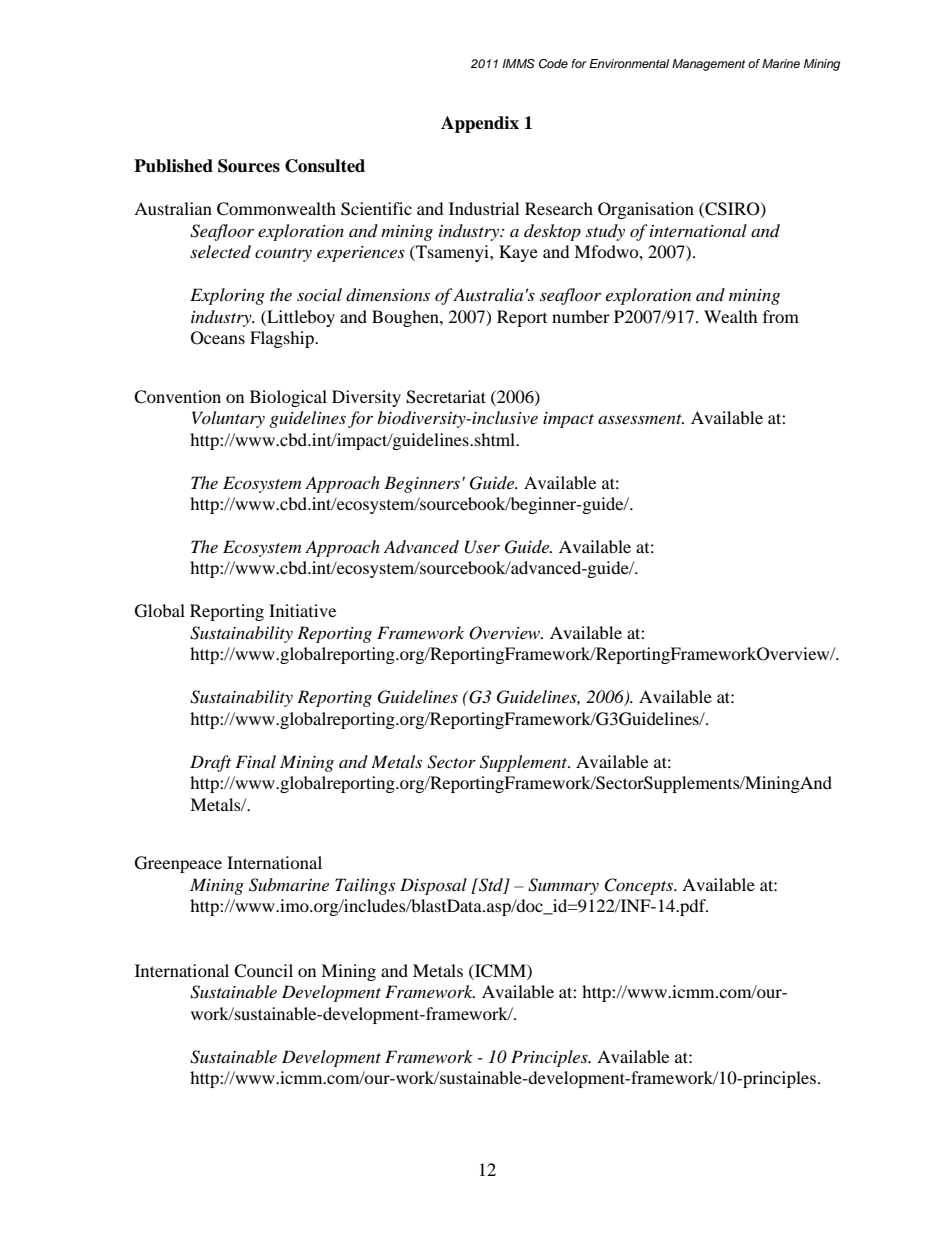  I want to click on Disposal, so click(433, 886).
